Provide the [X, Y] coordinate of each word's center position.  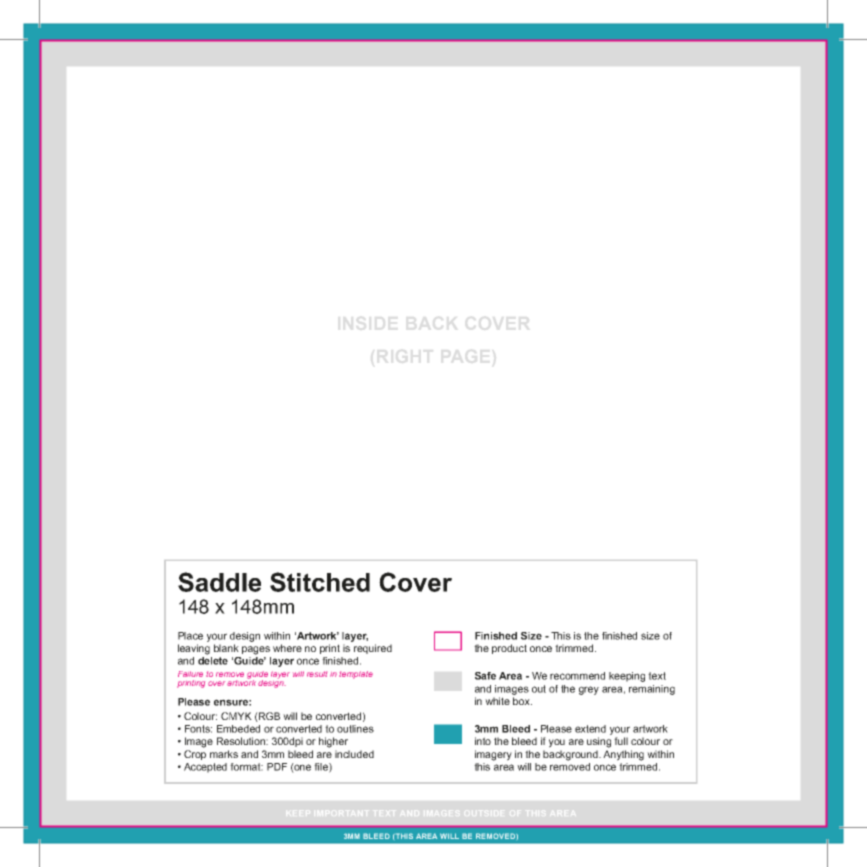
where [287, 648]
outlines [355, 729]
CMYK [236, 716]
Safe [485, 676]
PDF [277, 767]
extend [590, 729]
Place [190, 636]
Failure [190, 674]
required [373, 649]
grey [589, 690]
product [509, 649]
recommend [577, 676]
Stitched [320, 582]
